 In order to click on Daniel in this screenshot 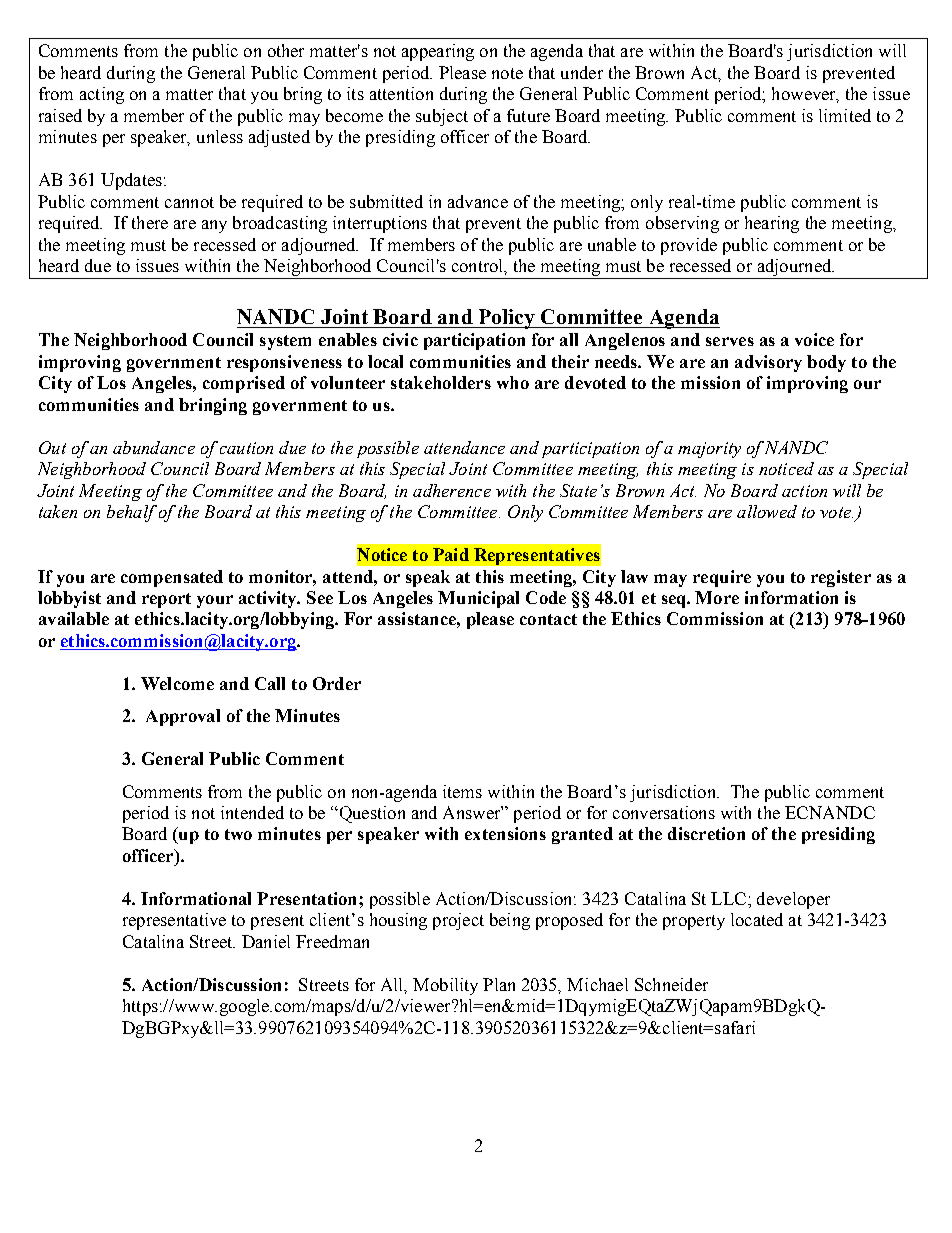, I will do `click(266, 941)`.
